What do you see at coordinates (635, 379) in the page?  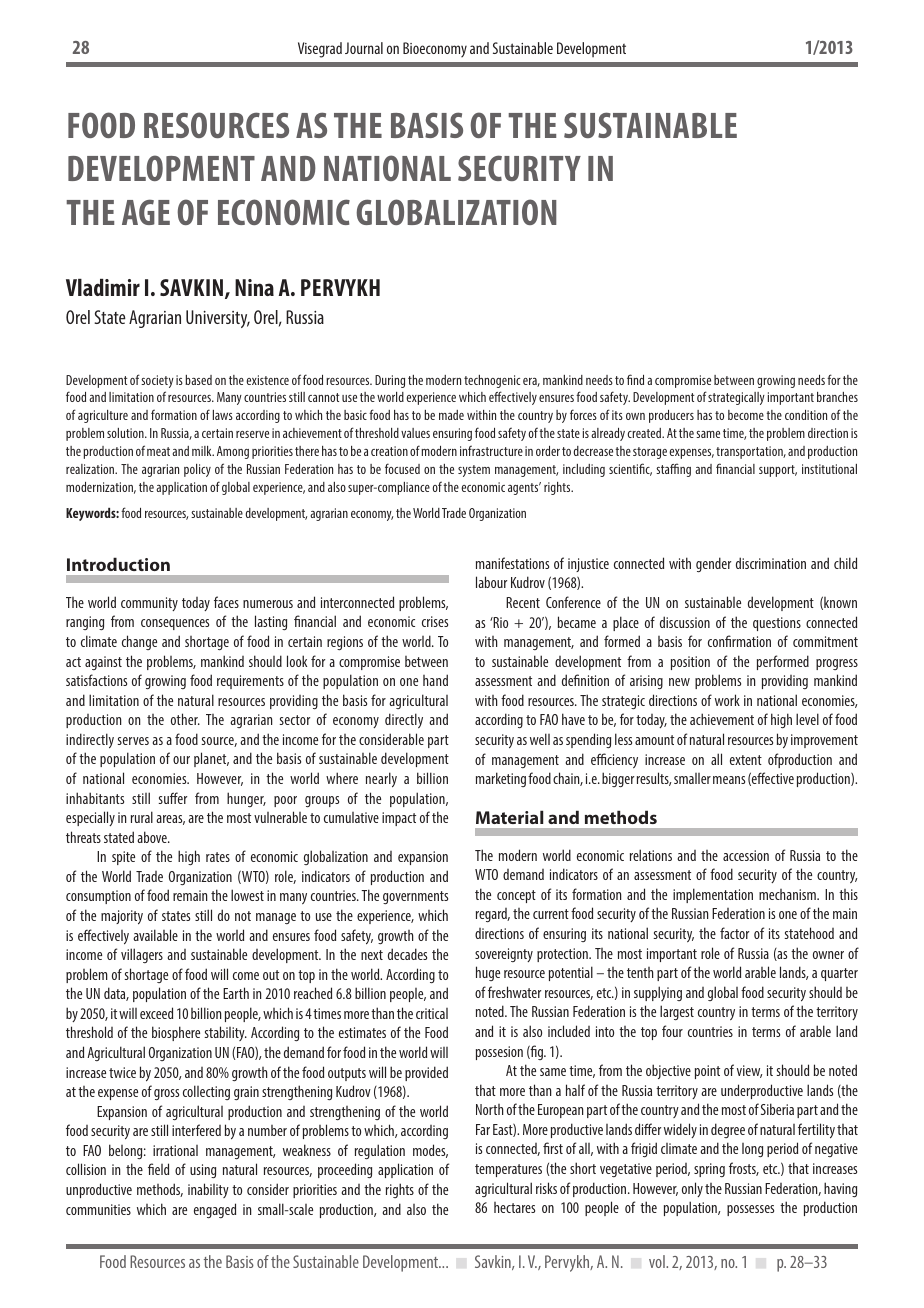 I see `find` at bounding box center [635, 379].
